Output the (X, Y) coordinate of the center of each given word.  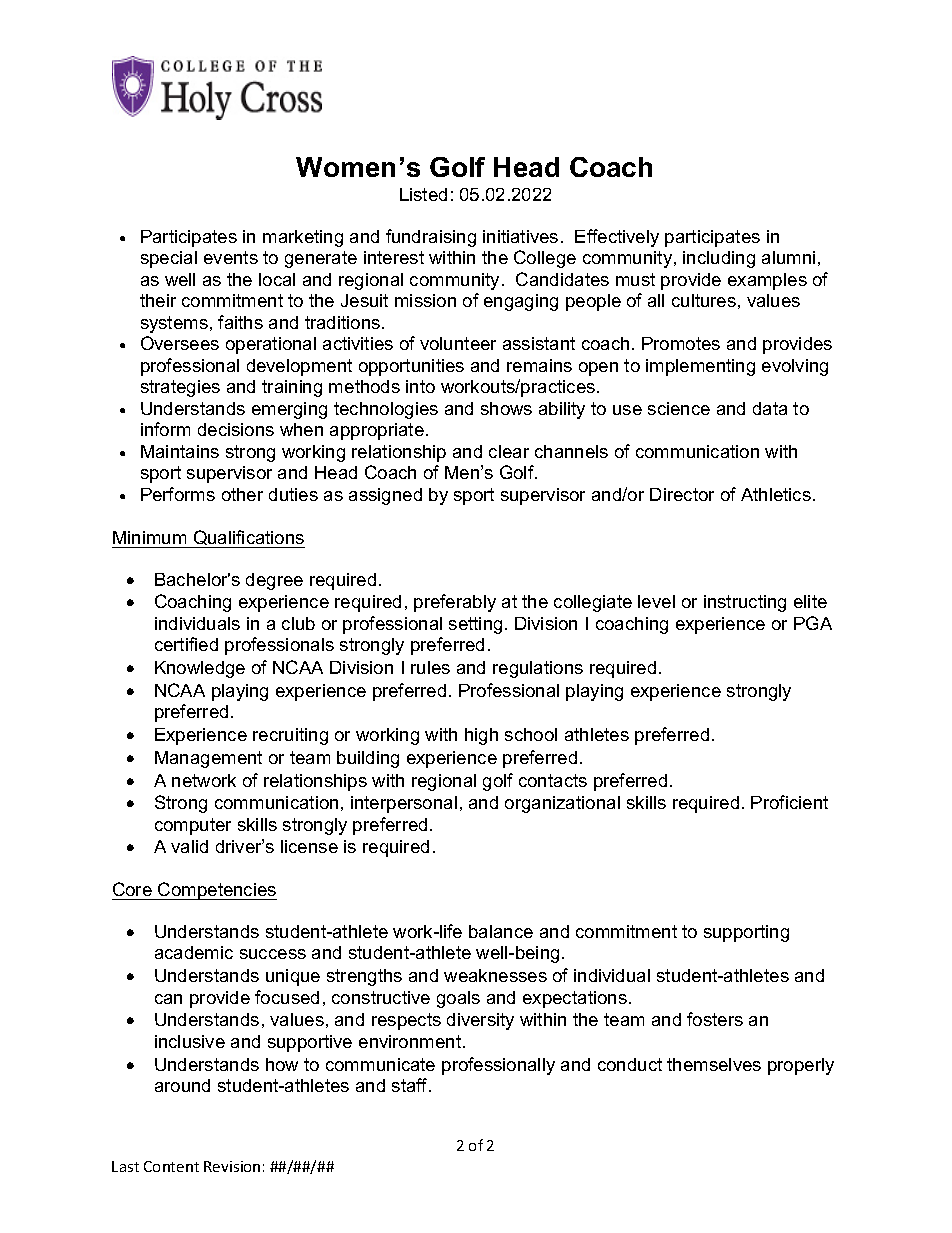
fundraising (431, 238)
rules (430, 667)
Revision (232, 1166)
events (231, 257)
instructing (745, 603)
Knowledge (200, 669)
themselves (714, 1064)
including (719, 259)
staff (411, 1085)
